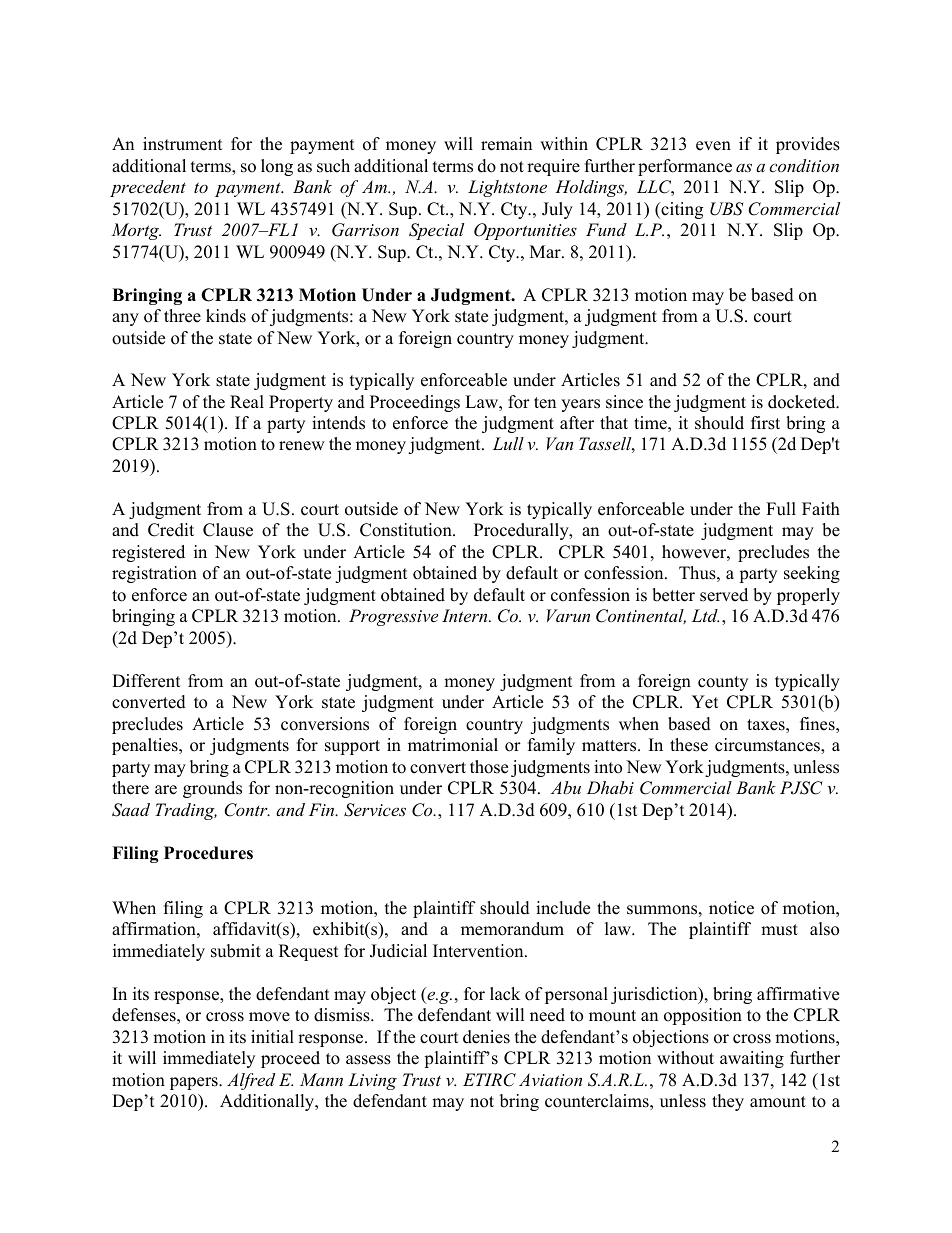  I want to click on instrument, so click(183, 144).
